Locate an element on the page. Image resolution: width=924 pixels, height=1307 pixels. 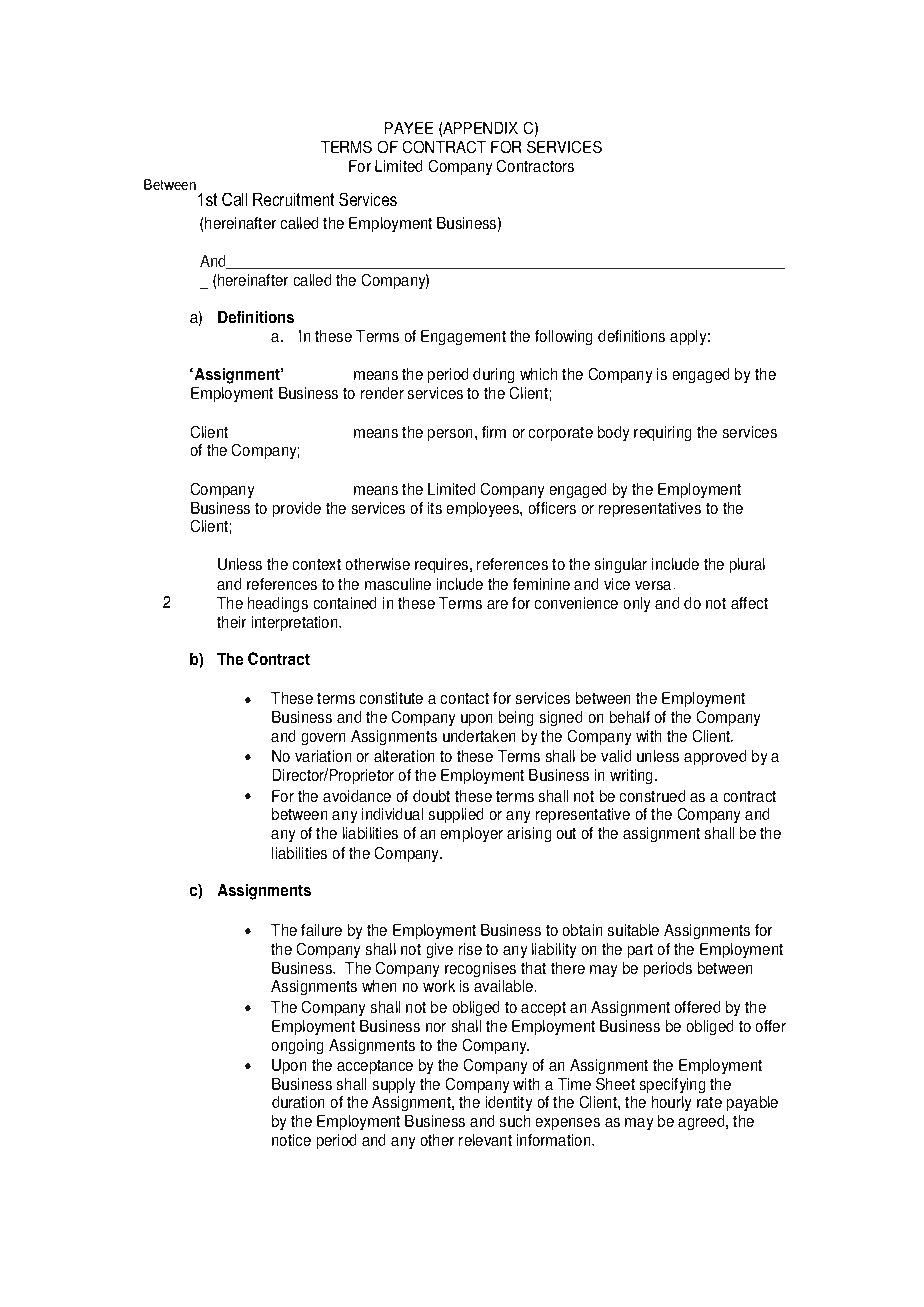
render is located at coordinates (382, 393).
